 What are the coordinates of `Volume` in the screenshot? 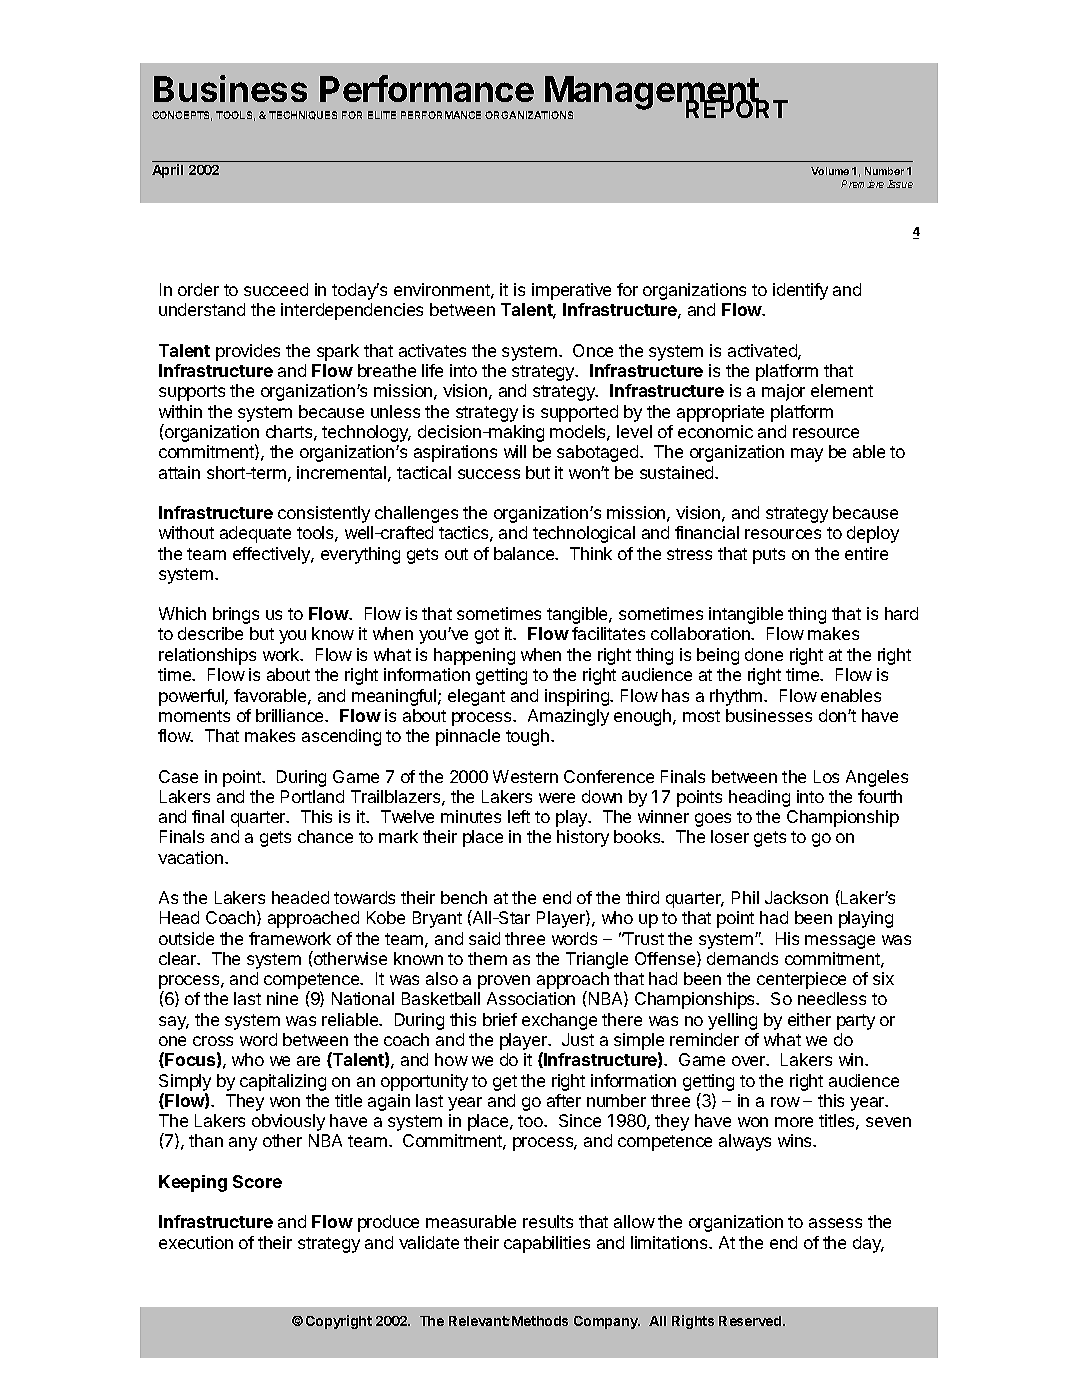 It's located at (830, 171).
